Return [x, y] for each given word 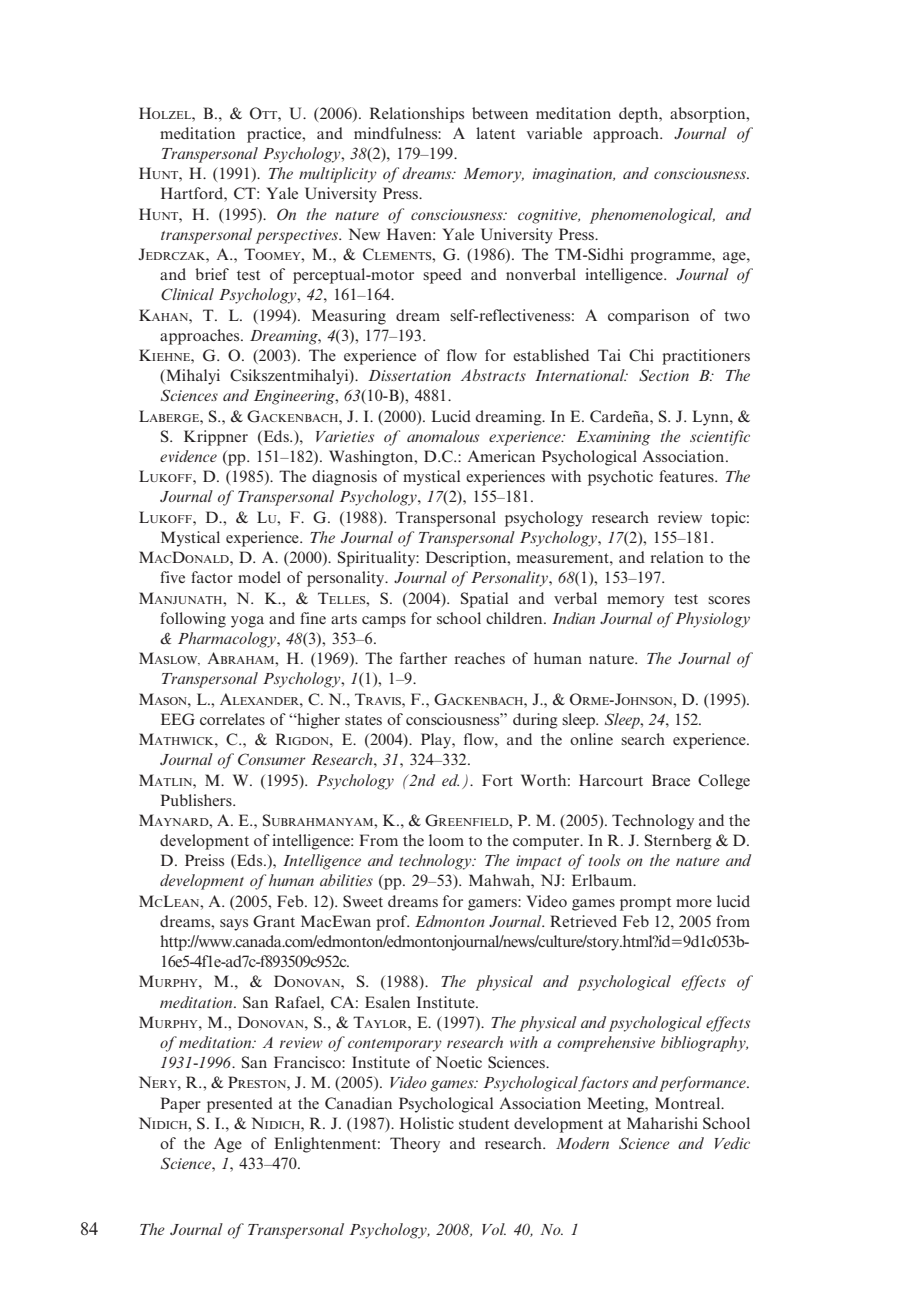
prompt [645, 904]
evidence [188, 456]
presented [240, 1105]
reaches [479, 658]
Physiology [712, 620]
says [234, 925]
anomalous [443, 436]
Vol [494, 1229]
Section [664, 375]
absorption [709, 115]
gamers [493, 905]
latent [495, 133]
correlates [232, 719]
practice [275, 135]
